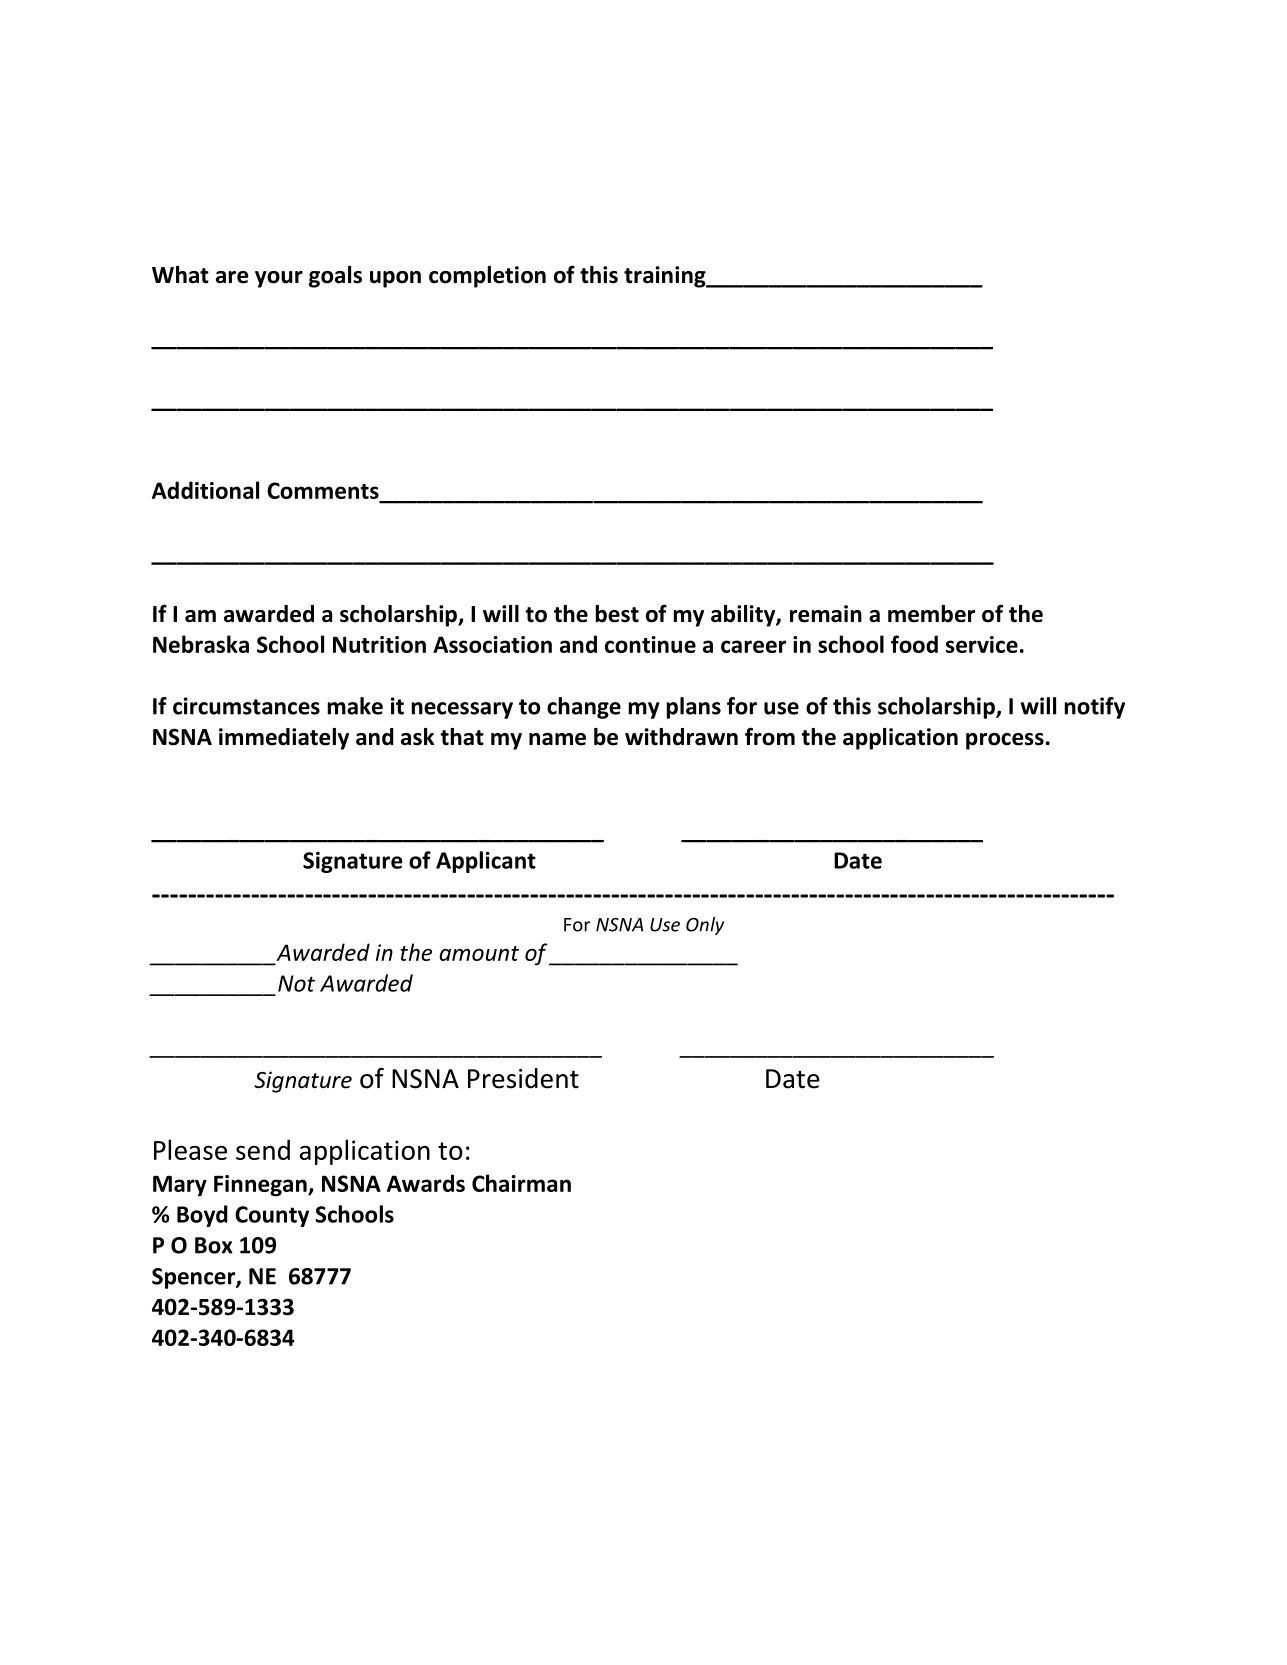  I want to click on President, so click(523, 1078).
